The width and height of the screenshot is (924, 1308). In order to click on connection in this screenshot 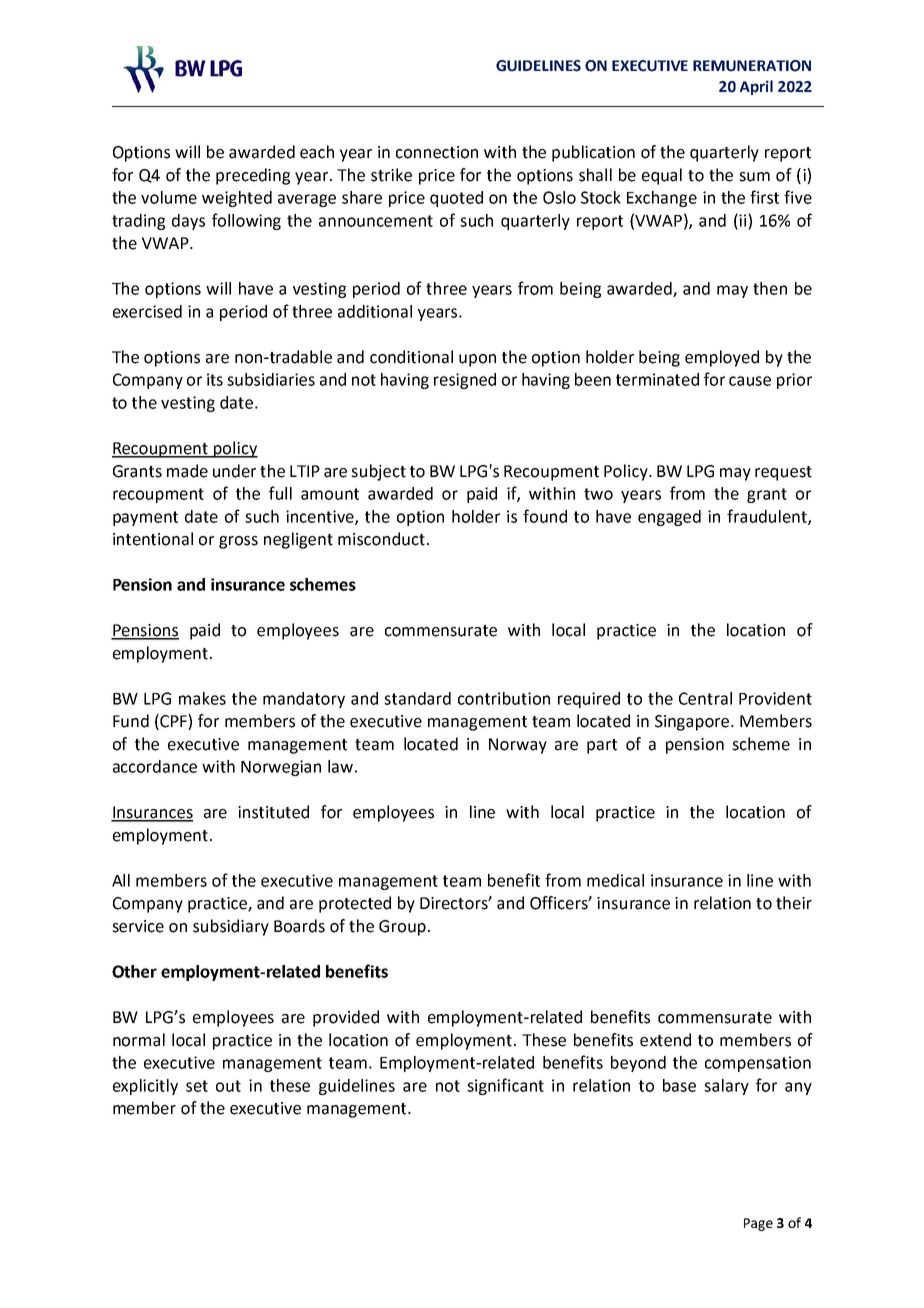, I will do `click(437, 152)`.
